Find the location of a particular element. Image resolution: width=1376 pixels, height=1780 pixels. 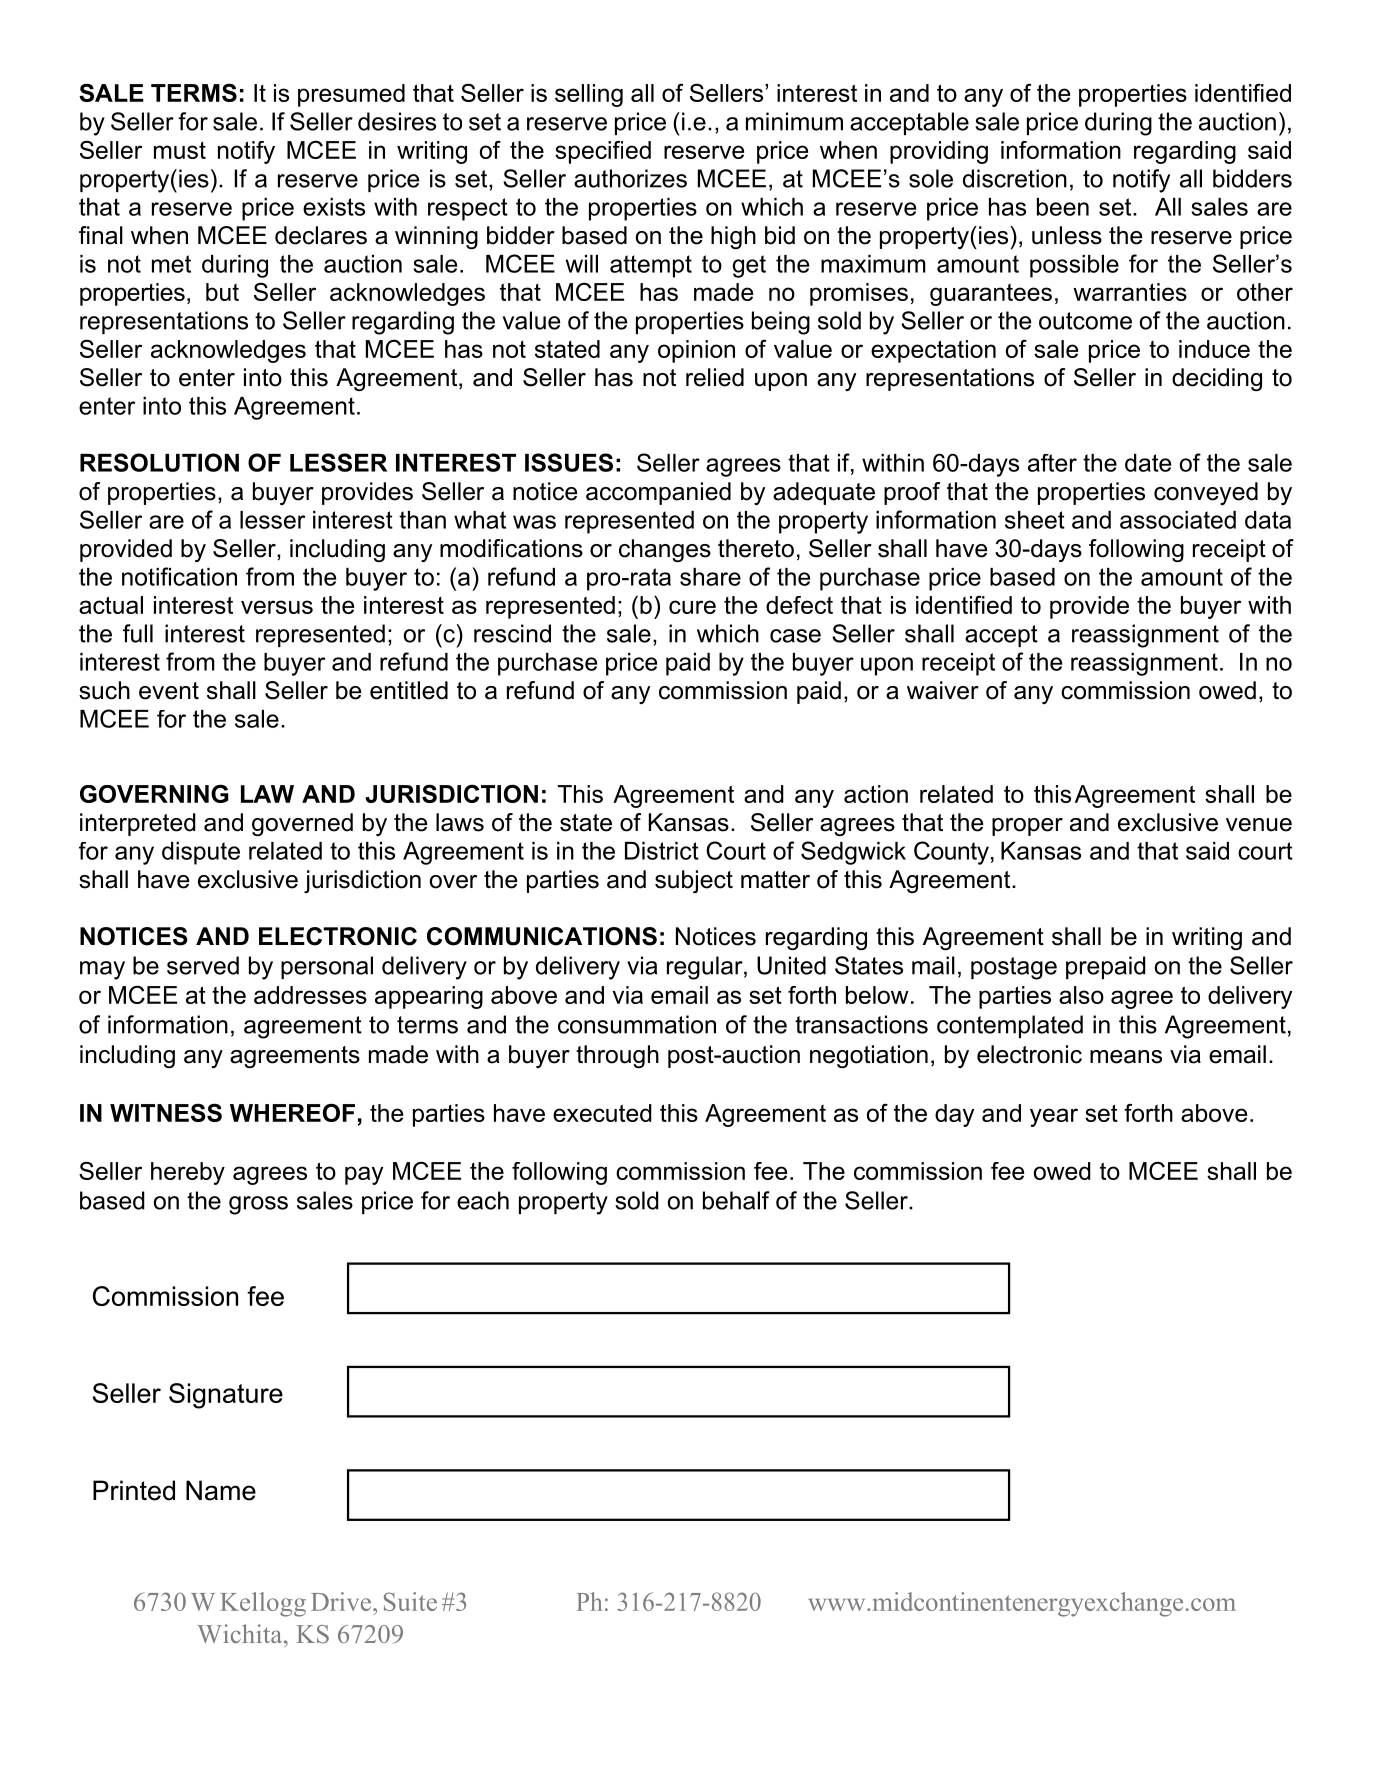

behalf is located at coordinates (736, 1200).
